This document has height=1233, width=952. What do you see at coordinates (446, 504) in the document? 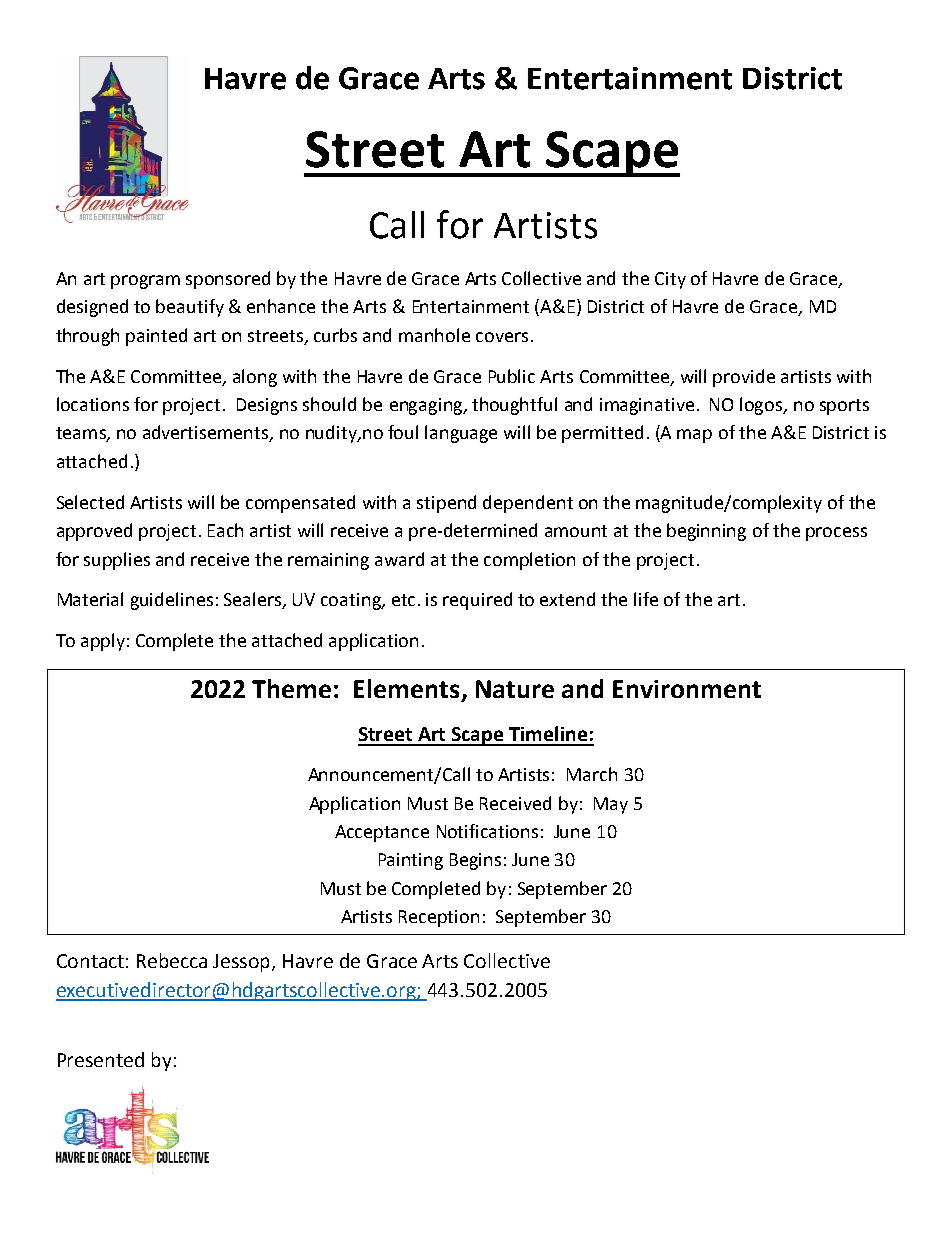
I see `stipend` at bounding box center [446, 504].
